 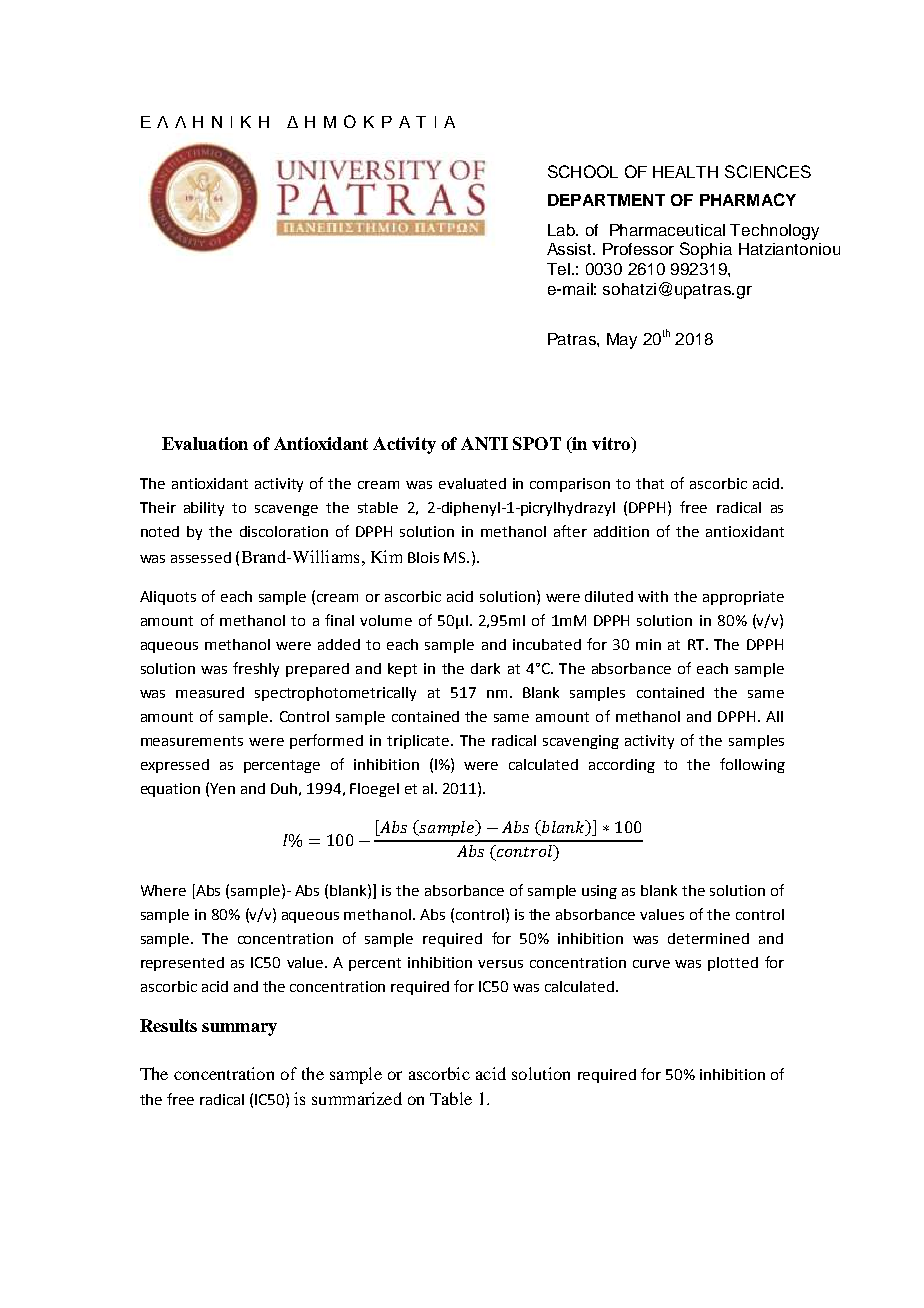 I want to click on appropriate, so click(x=743, y=598).
